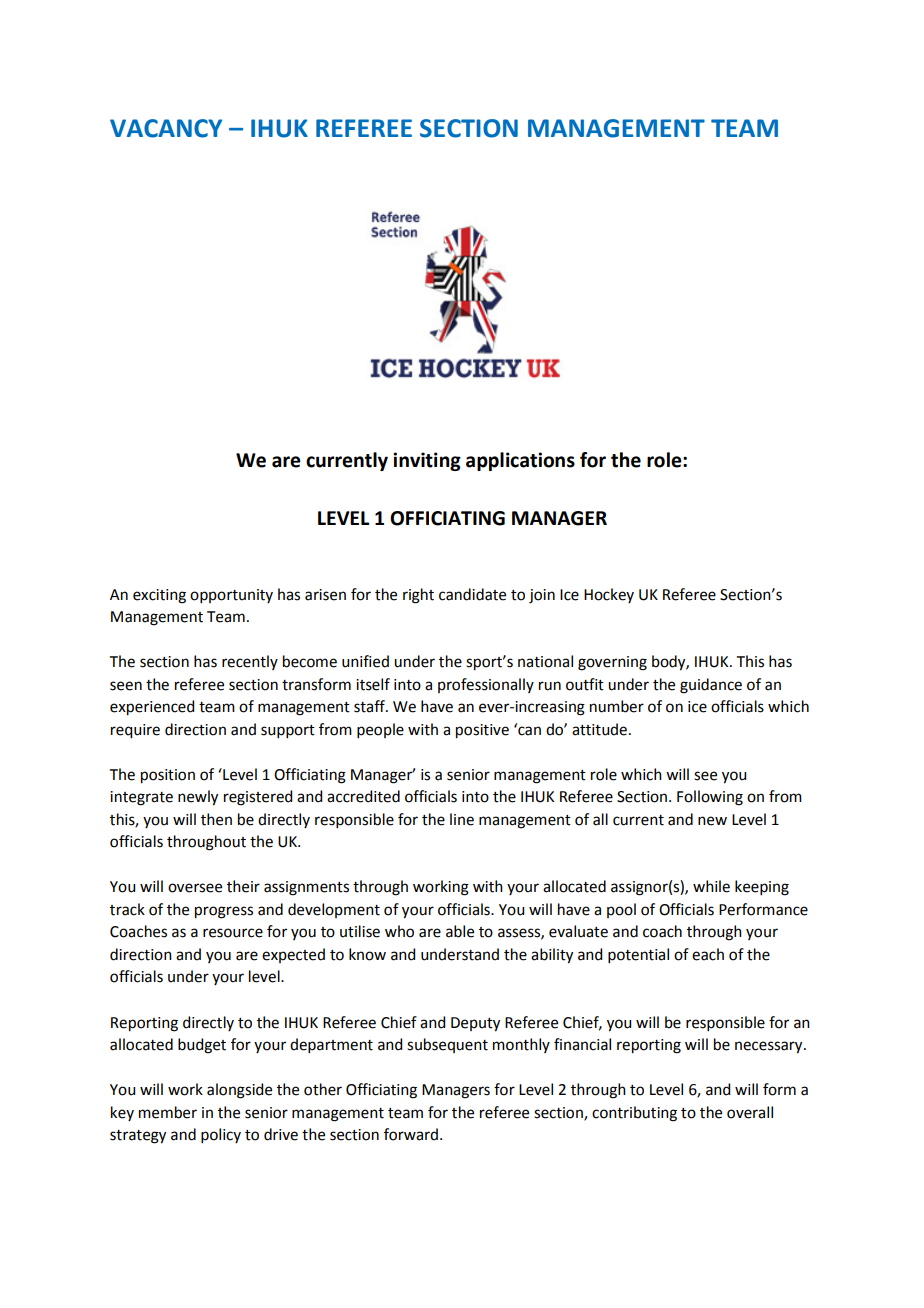  What do you see at coordinates (542, 596) in the screenshot?
I see `join` at bounding box center [542, 596].
